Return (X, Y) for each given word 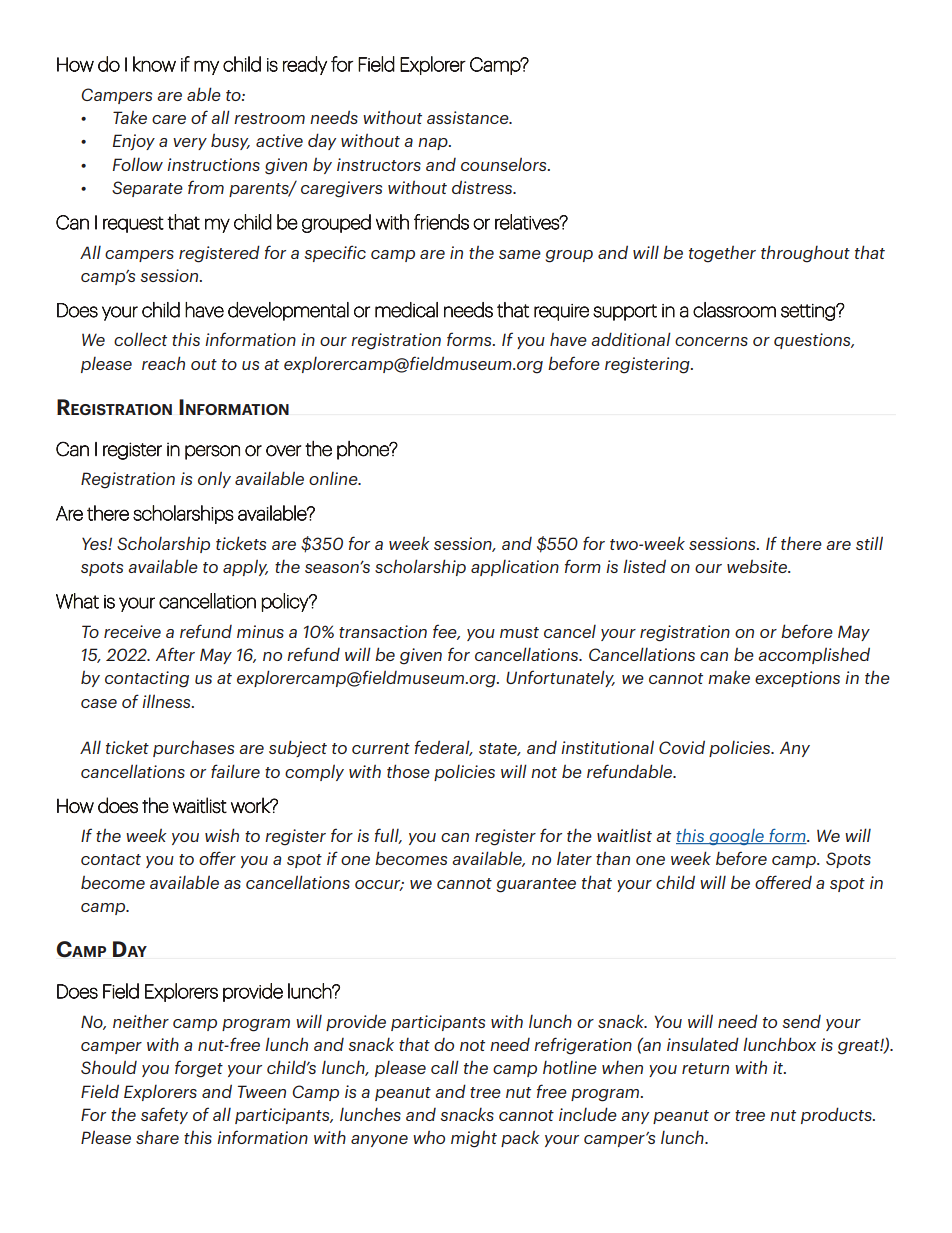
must (519, 632)
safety (164, 1115)
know (154, 64)
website (758, 566)
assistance (469, 117)
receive (132, 631)
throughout (805, 254)
